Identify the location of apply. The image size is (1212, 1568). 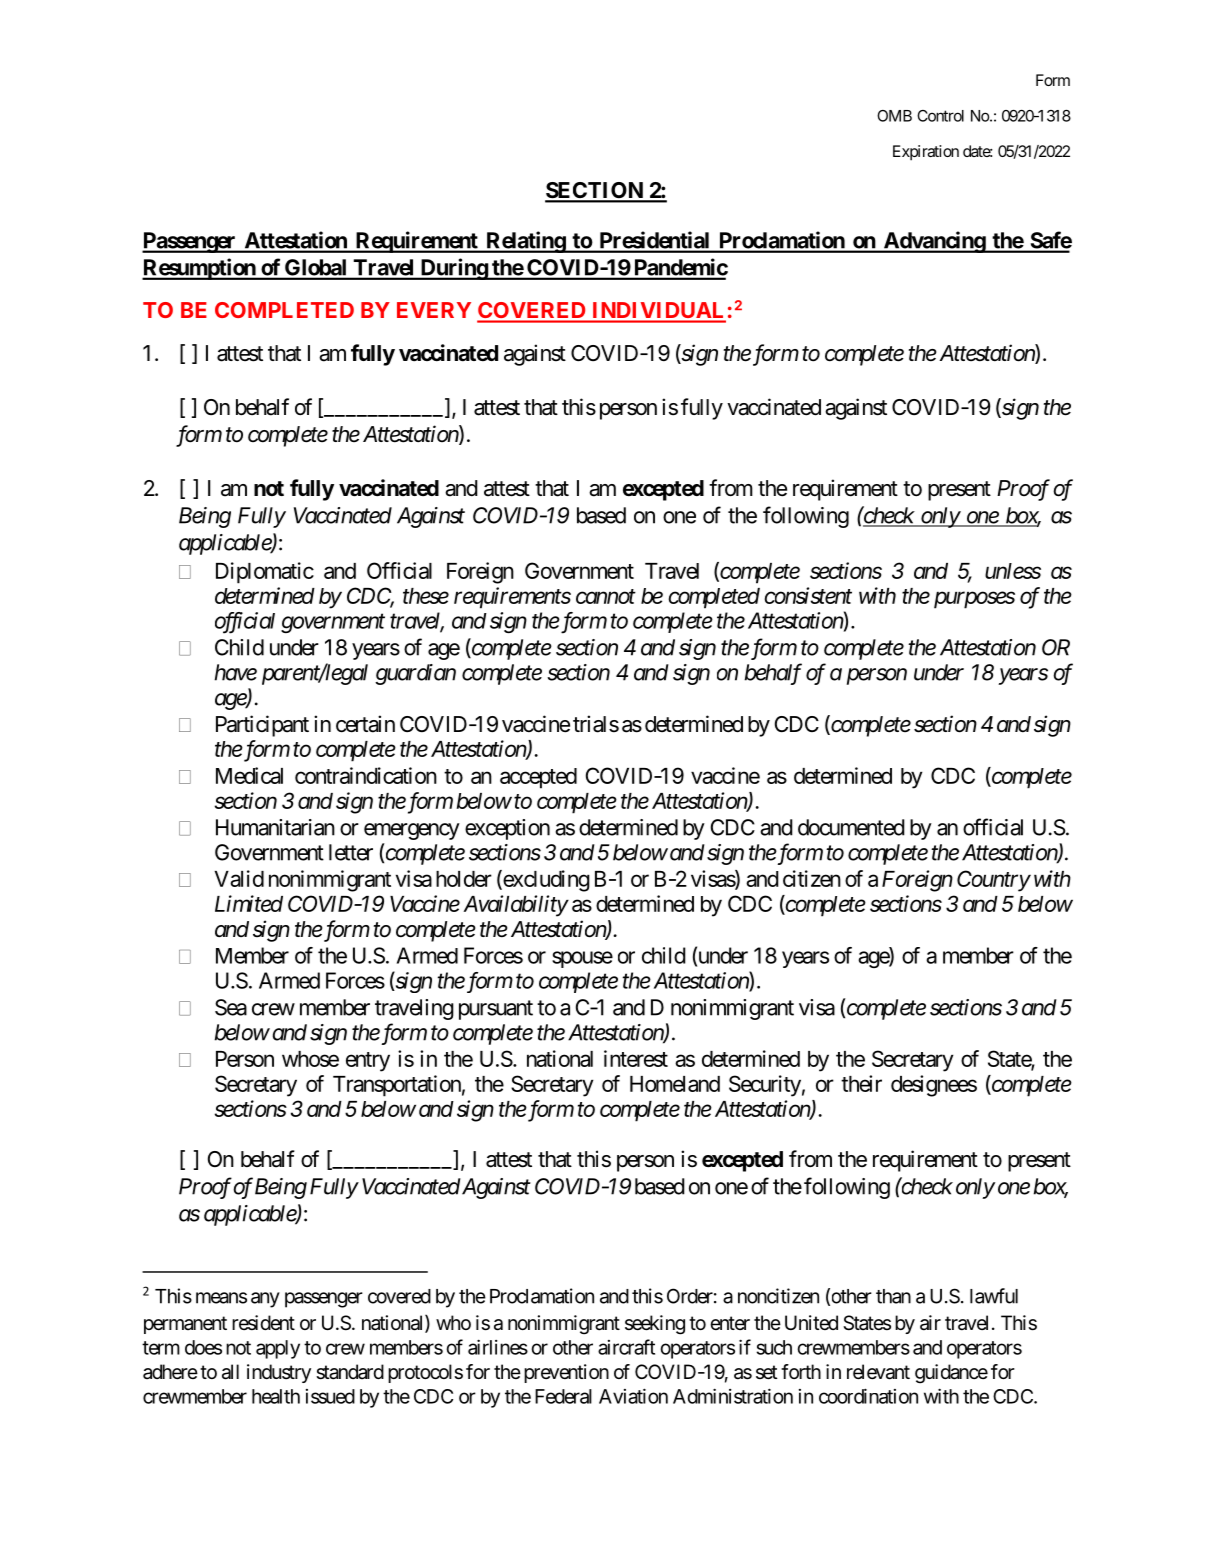
(278, 1349).
